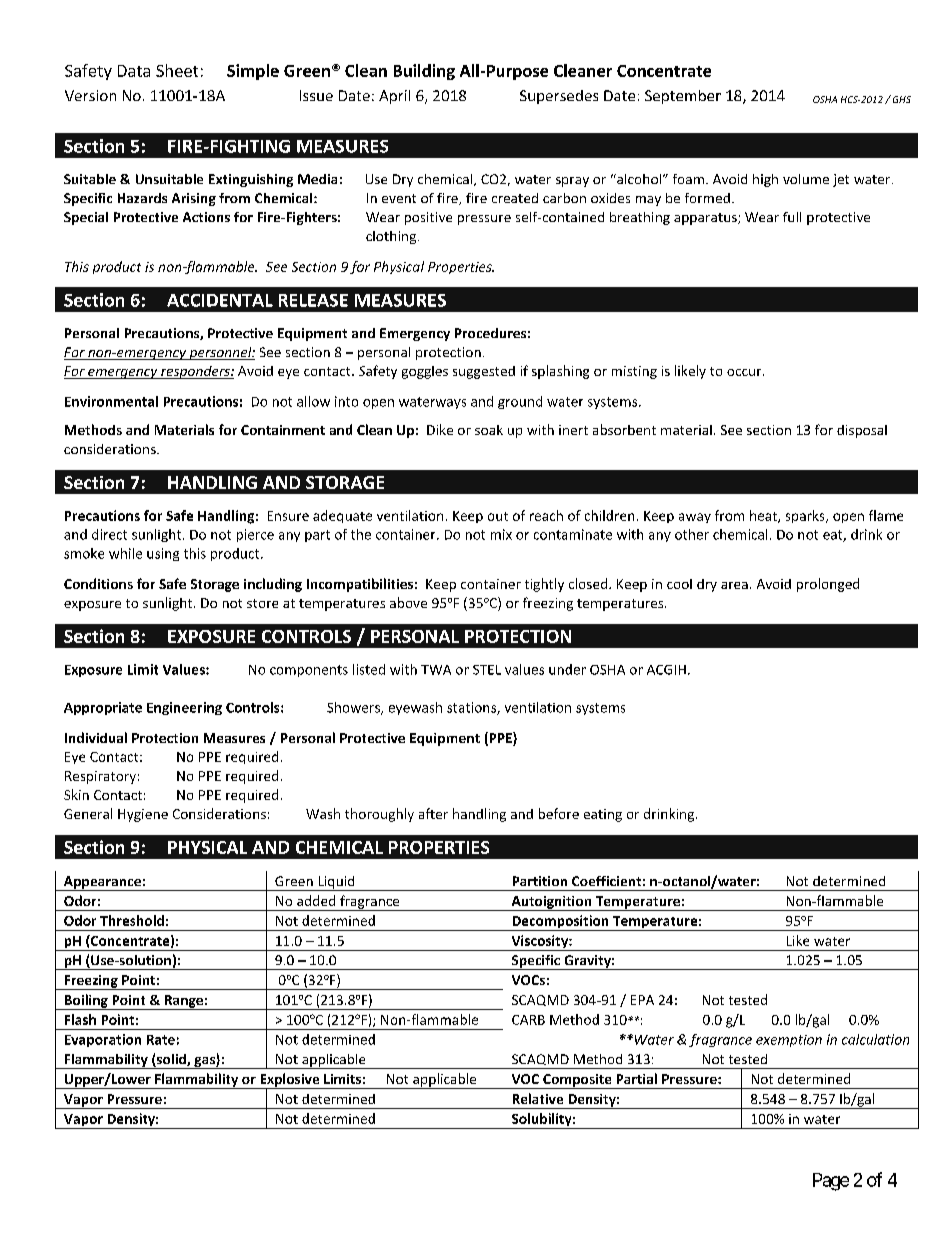 This page has height=1233, width=952. Describe the element at coordinates (433, 813) in the page. I see `after` at that location.
